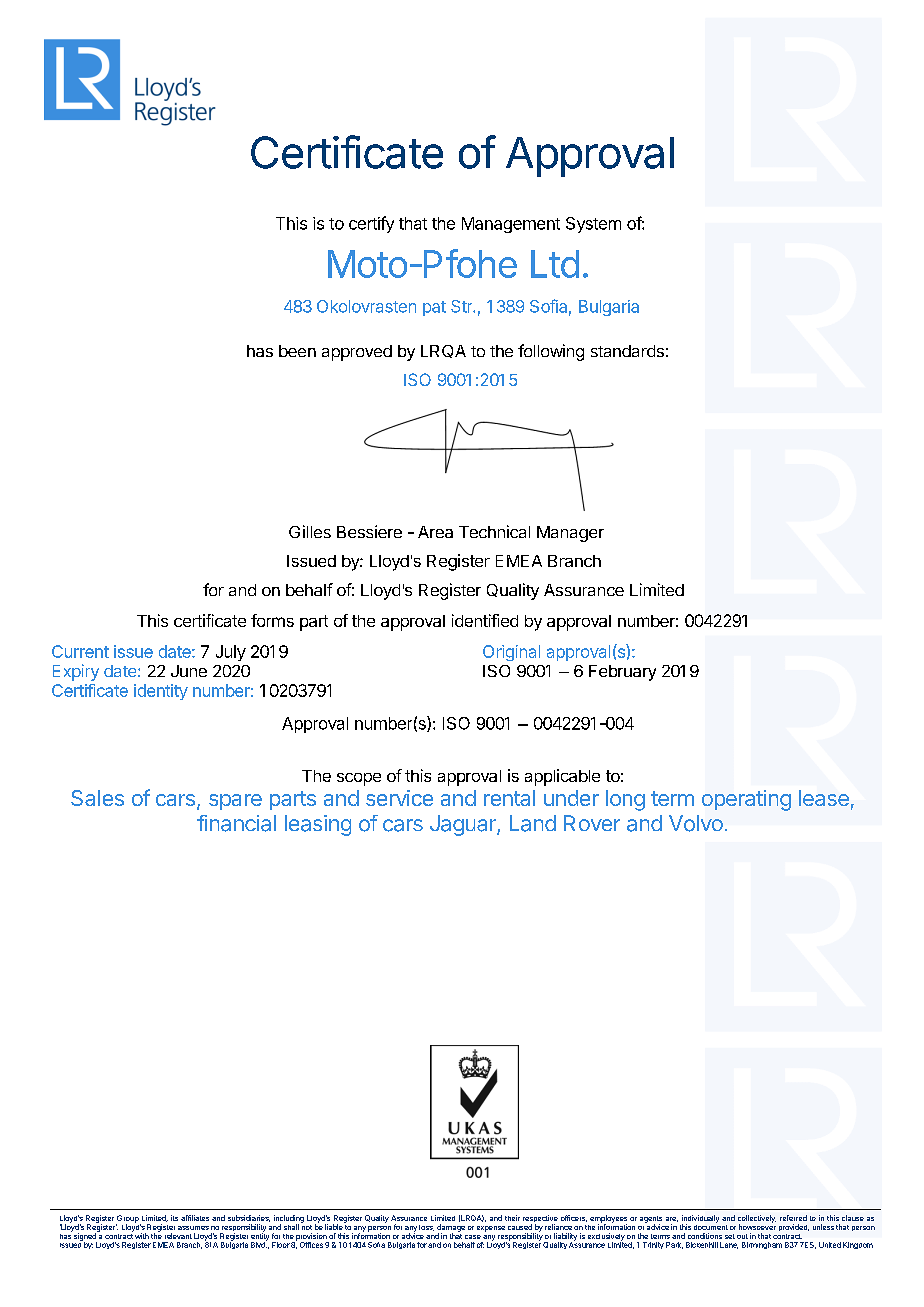 The image size is (924, 1307). Describe the element at coordinates (509, 798) in the document. I see `rental` at that location.
